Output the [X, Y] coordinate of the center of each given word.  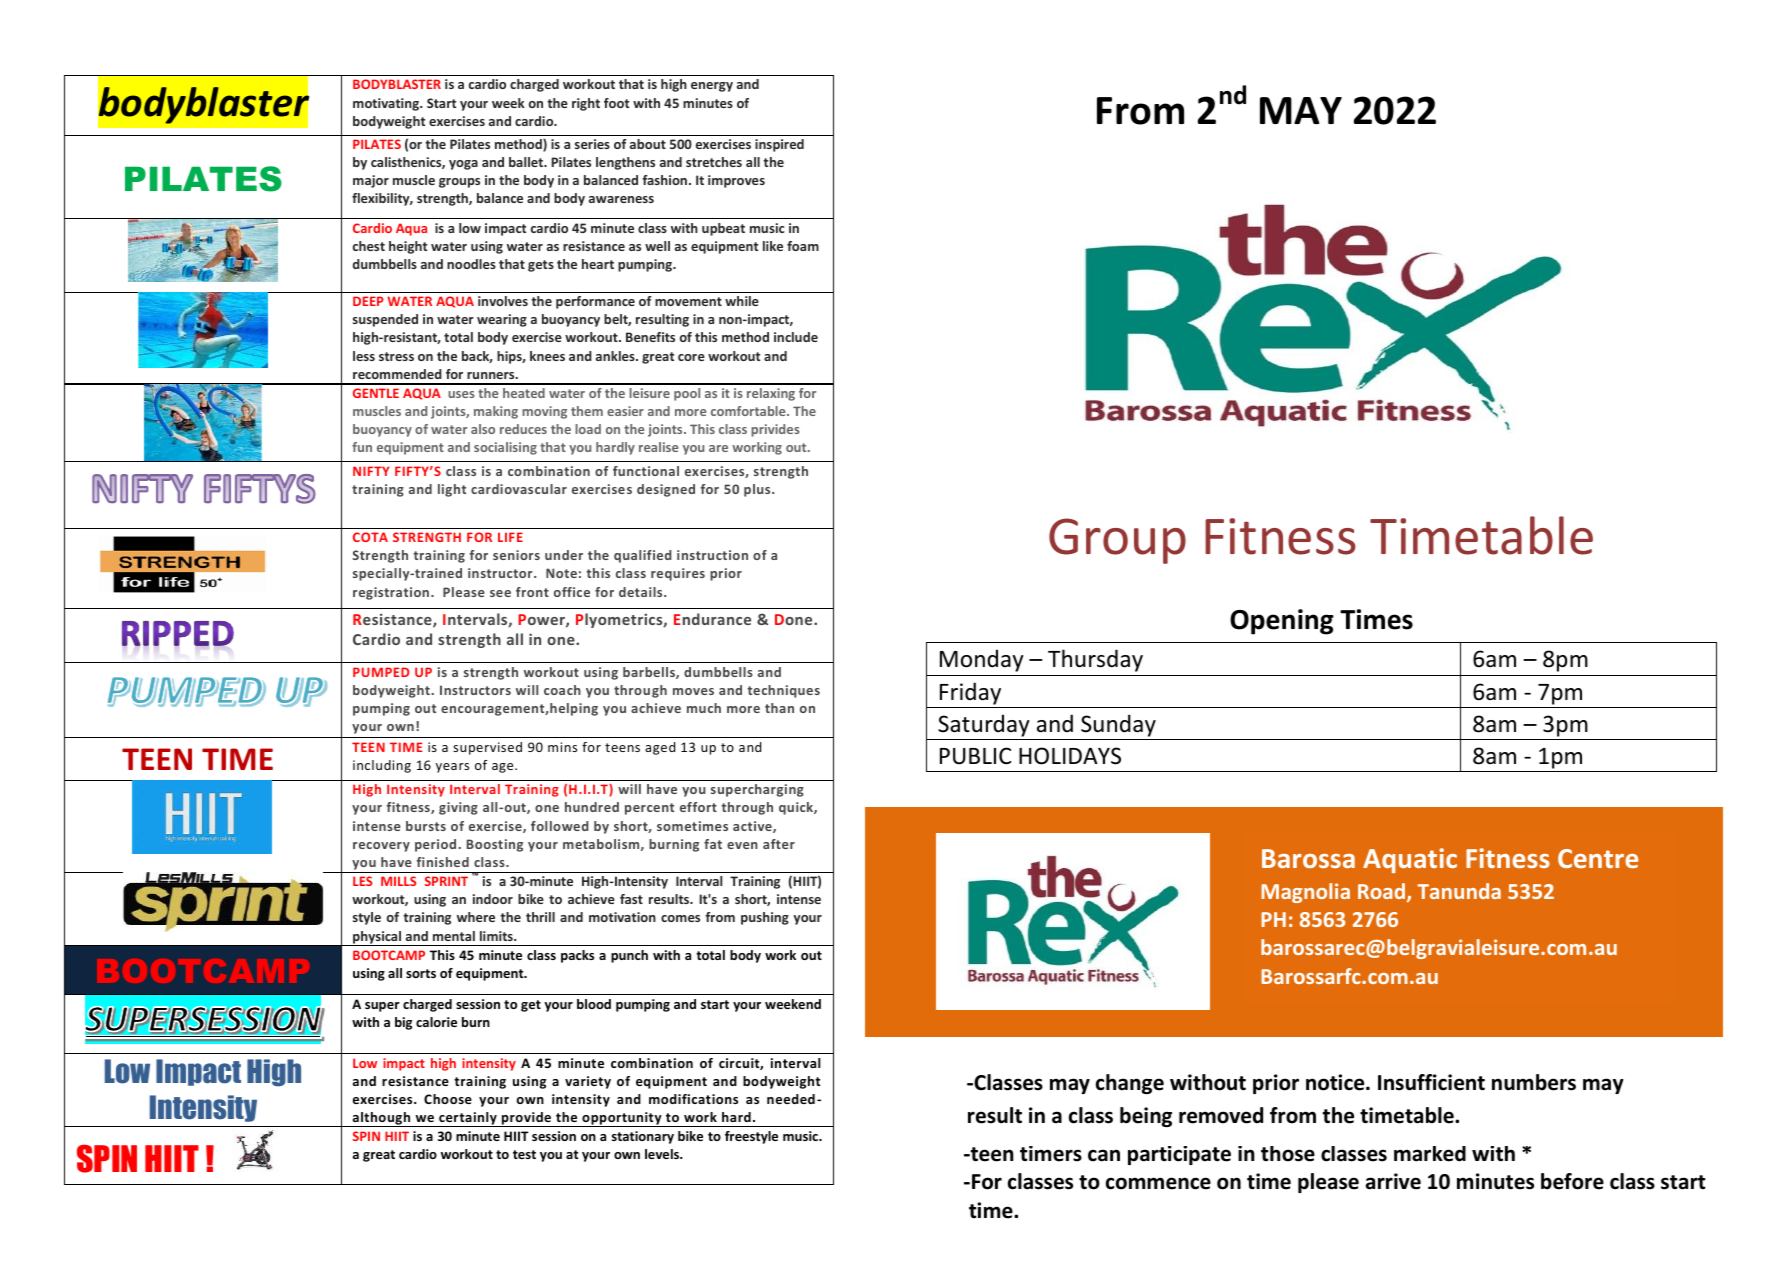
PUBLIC [975, 756]
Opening [1282, 622]
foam [803, 246]
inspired [779, 145]
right [586, 104]
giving [458, 808]
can [1104, 1155]
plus [758, 490]
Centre [1598, 858]
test [524, 1154]
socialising [505, 448]
